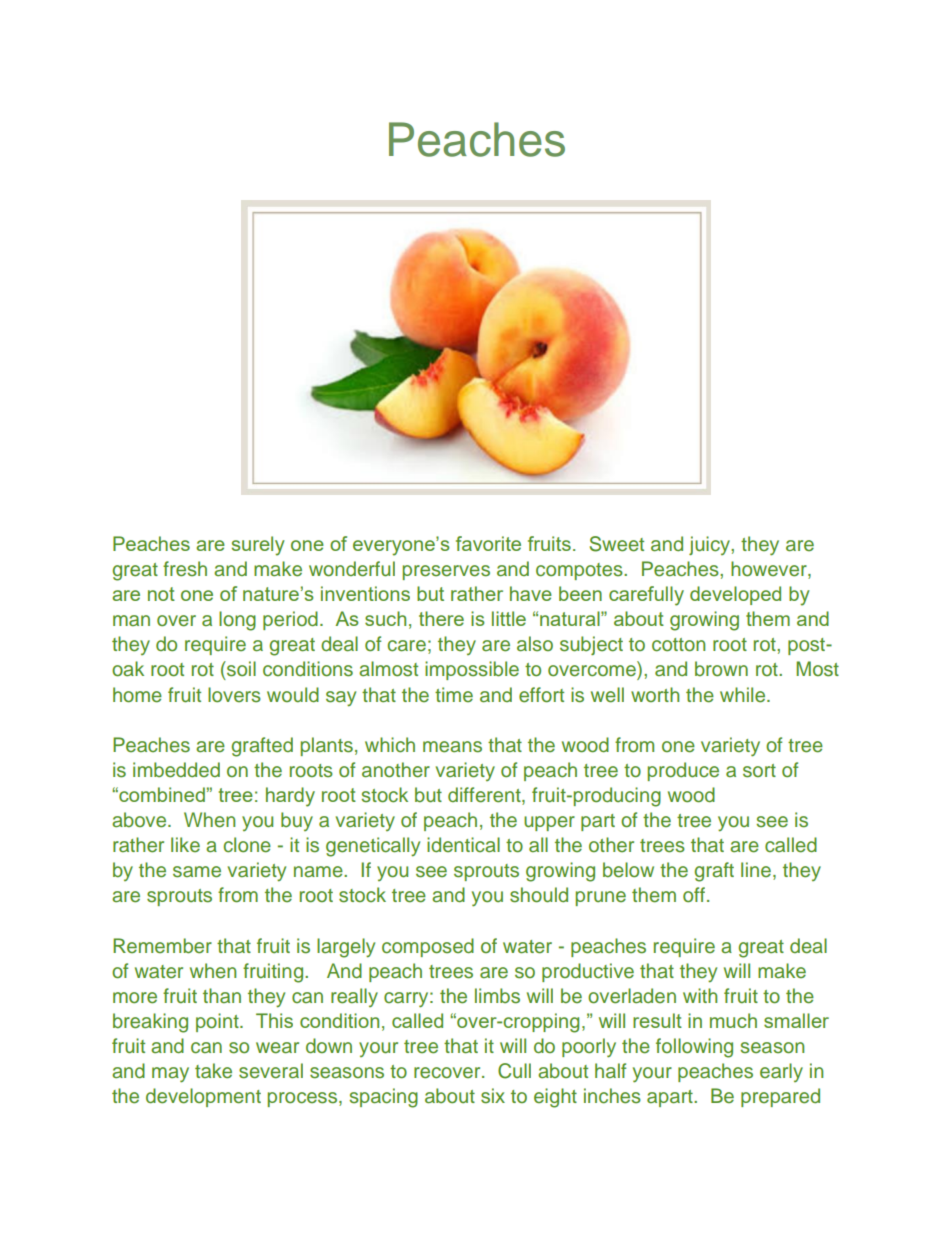  What do you see at coordinates (744, 695) in the image?
I see `while` at bounding box center [744, 695].
